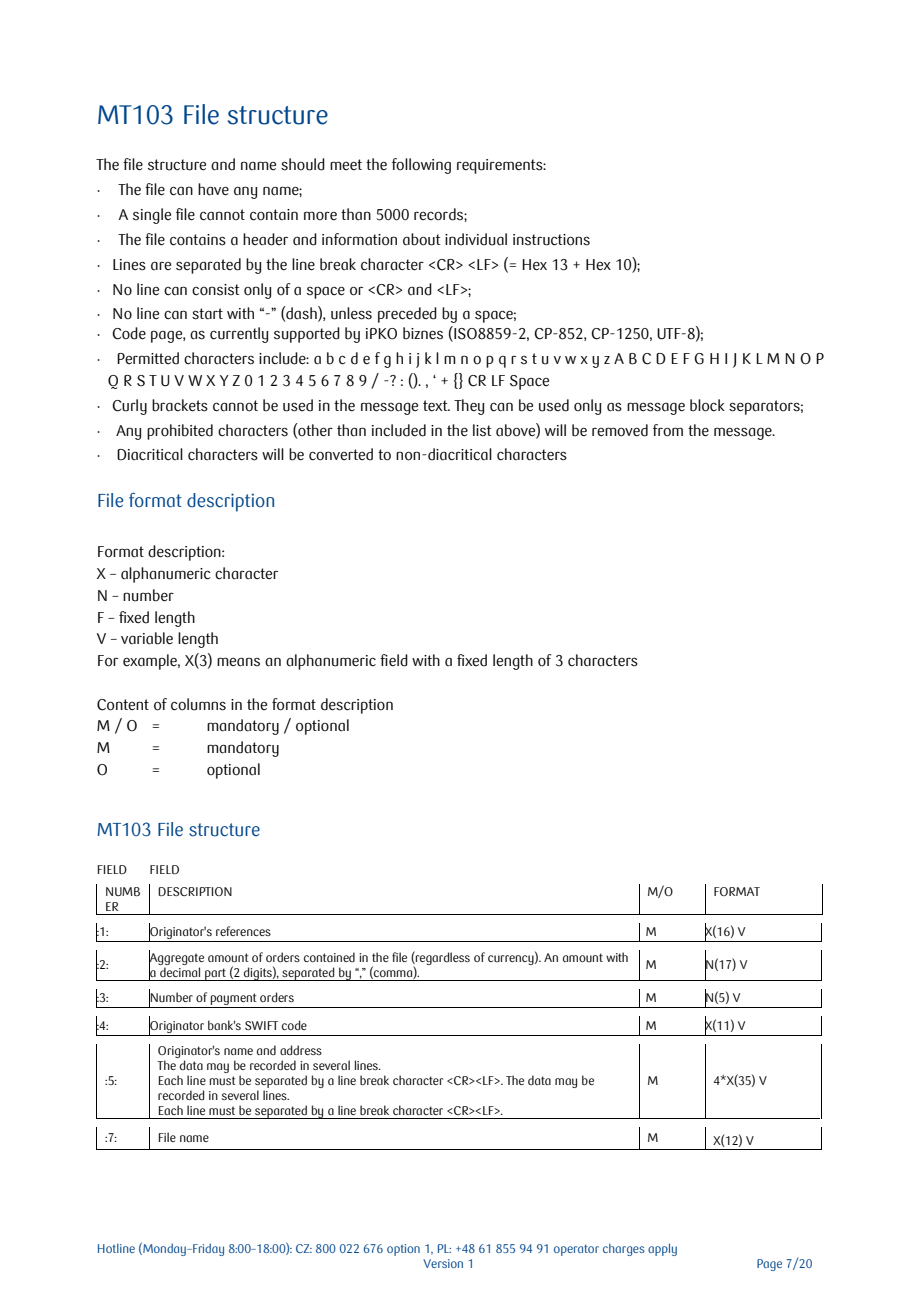  Describe the element at coordinates (213, 189) in the screenshot. I see `have` at that location.
